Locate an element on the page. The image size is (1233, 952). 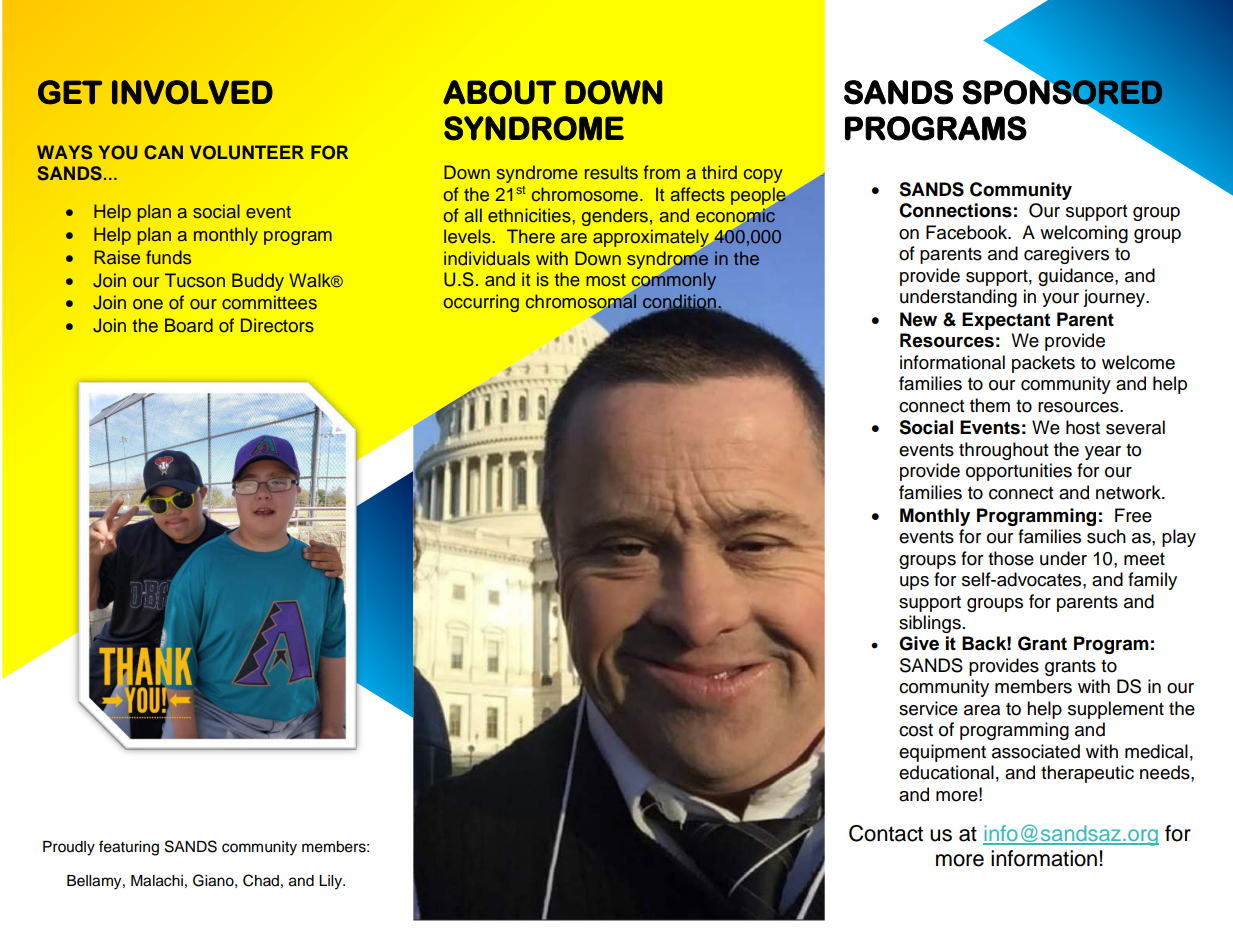
throughout is located at coordinates (1003, 451).
